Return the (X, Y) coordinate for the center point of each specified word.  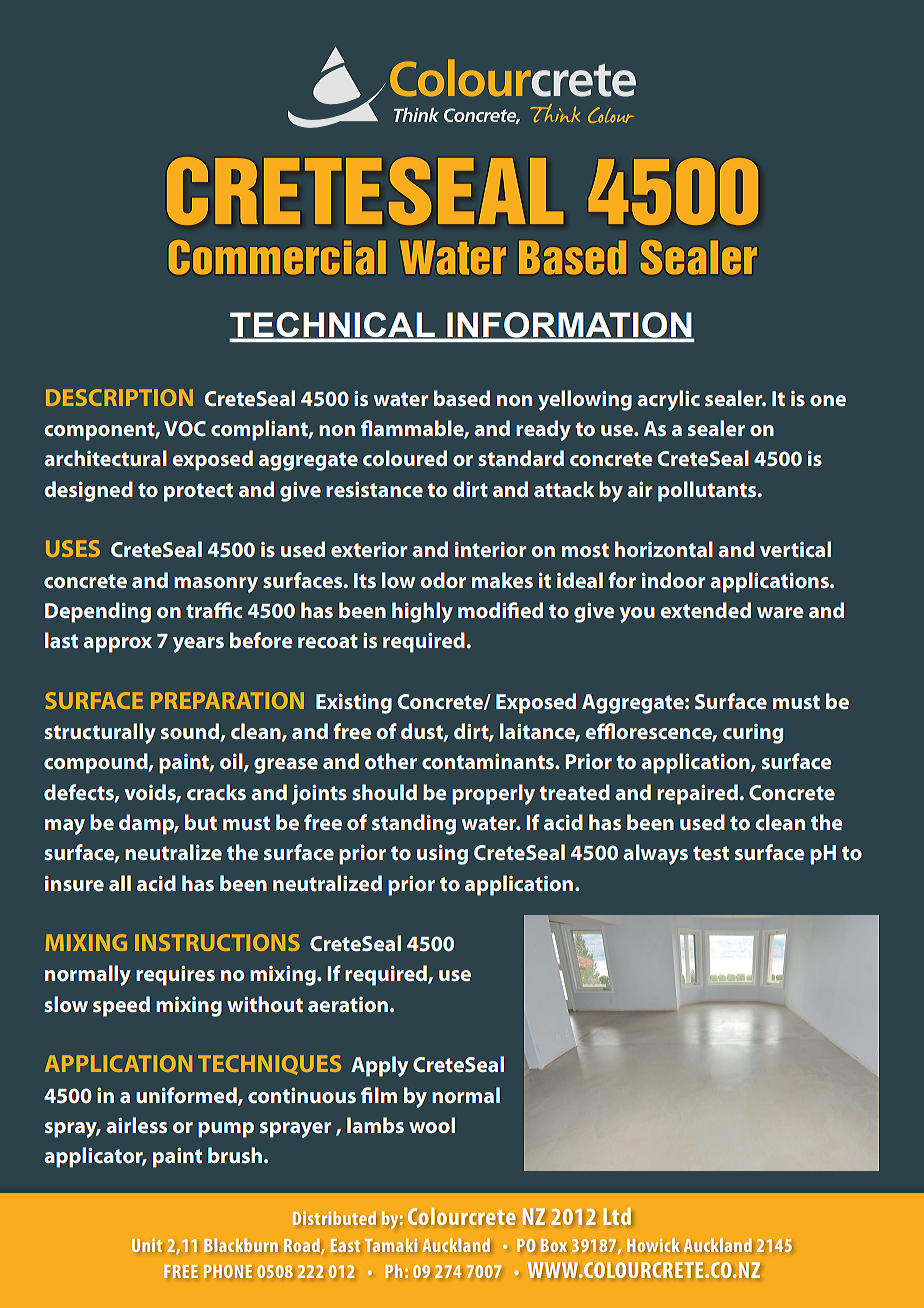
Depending (98, 612)
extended (705, 610)
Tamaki (391, 1245)
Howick (653, 1245)
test (711, 853)
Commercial (277, 257)
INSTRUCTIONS (217, 942)
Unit (147, 1245)
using (442, 855)
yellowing (585, 400)
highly (422, 612)
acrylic (668, 400)
